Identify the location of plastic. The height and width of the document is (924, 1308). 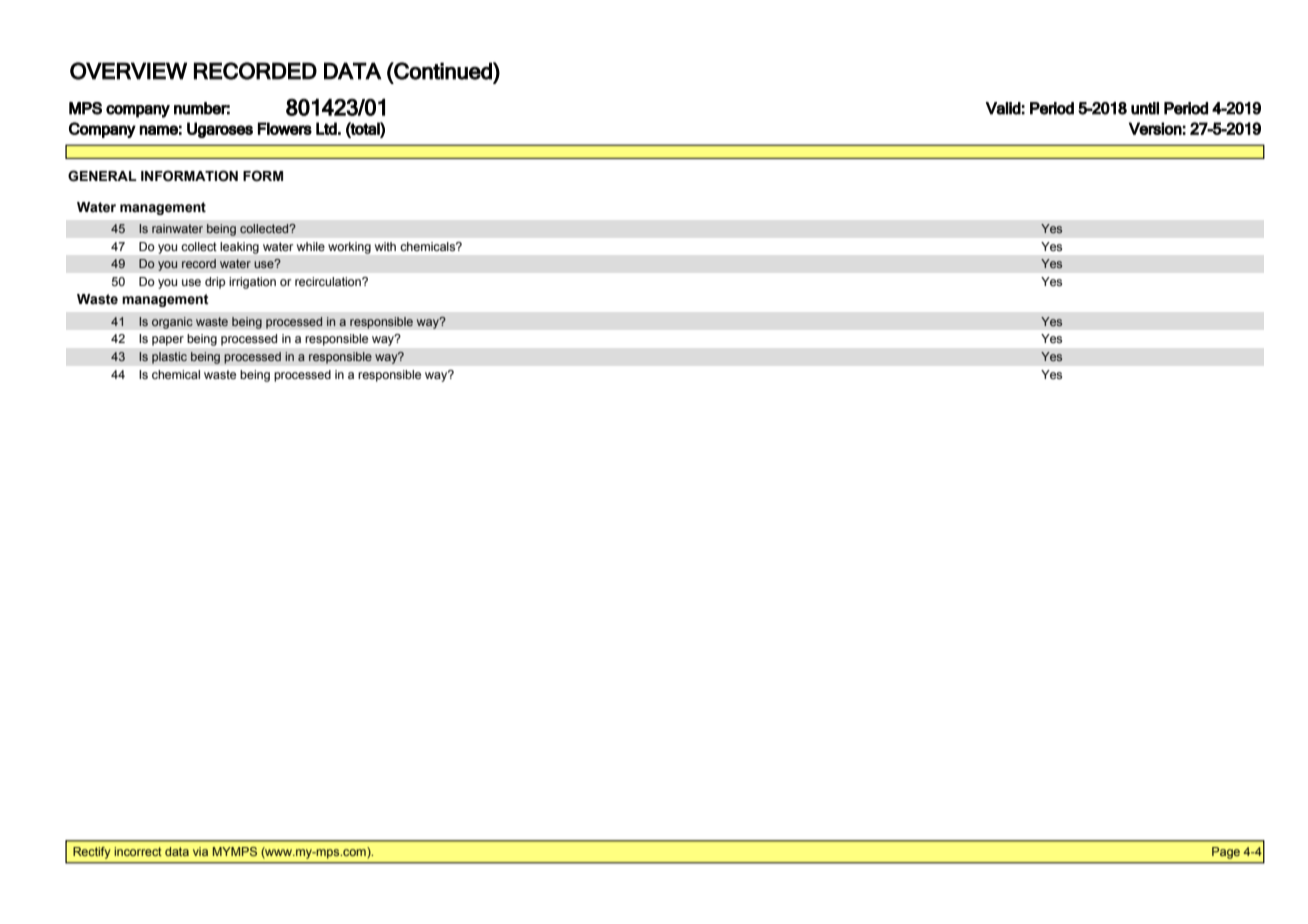
(169, 358).
